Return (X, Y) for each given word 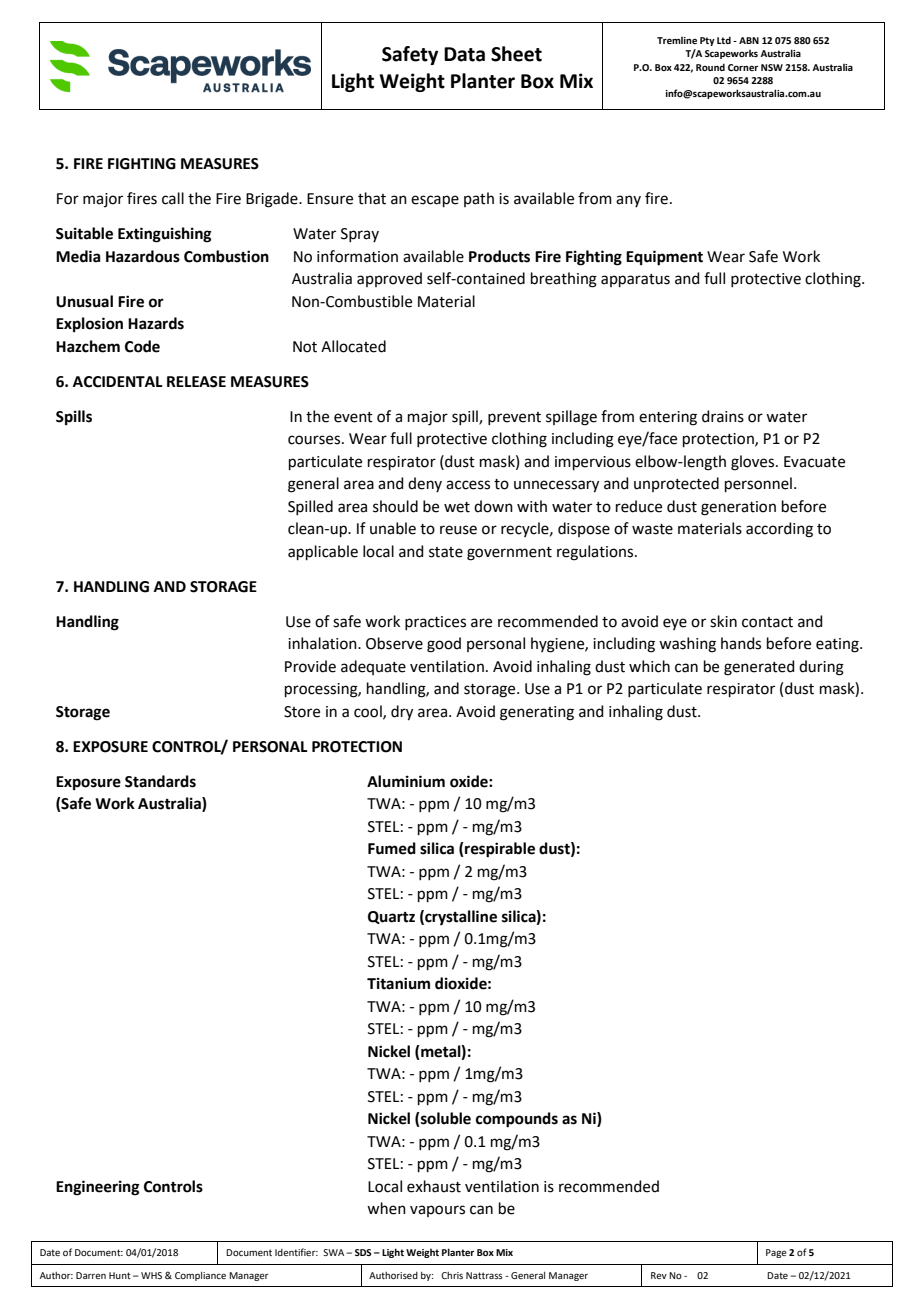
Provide (310, 666)
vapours (437, 1211)
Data (464, 54)
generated (759, 668)
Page (776, 1253)
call (173, 198)
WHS (151, 1275)
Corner (743, 67)
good (444, 645)
